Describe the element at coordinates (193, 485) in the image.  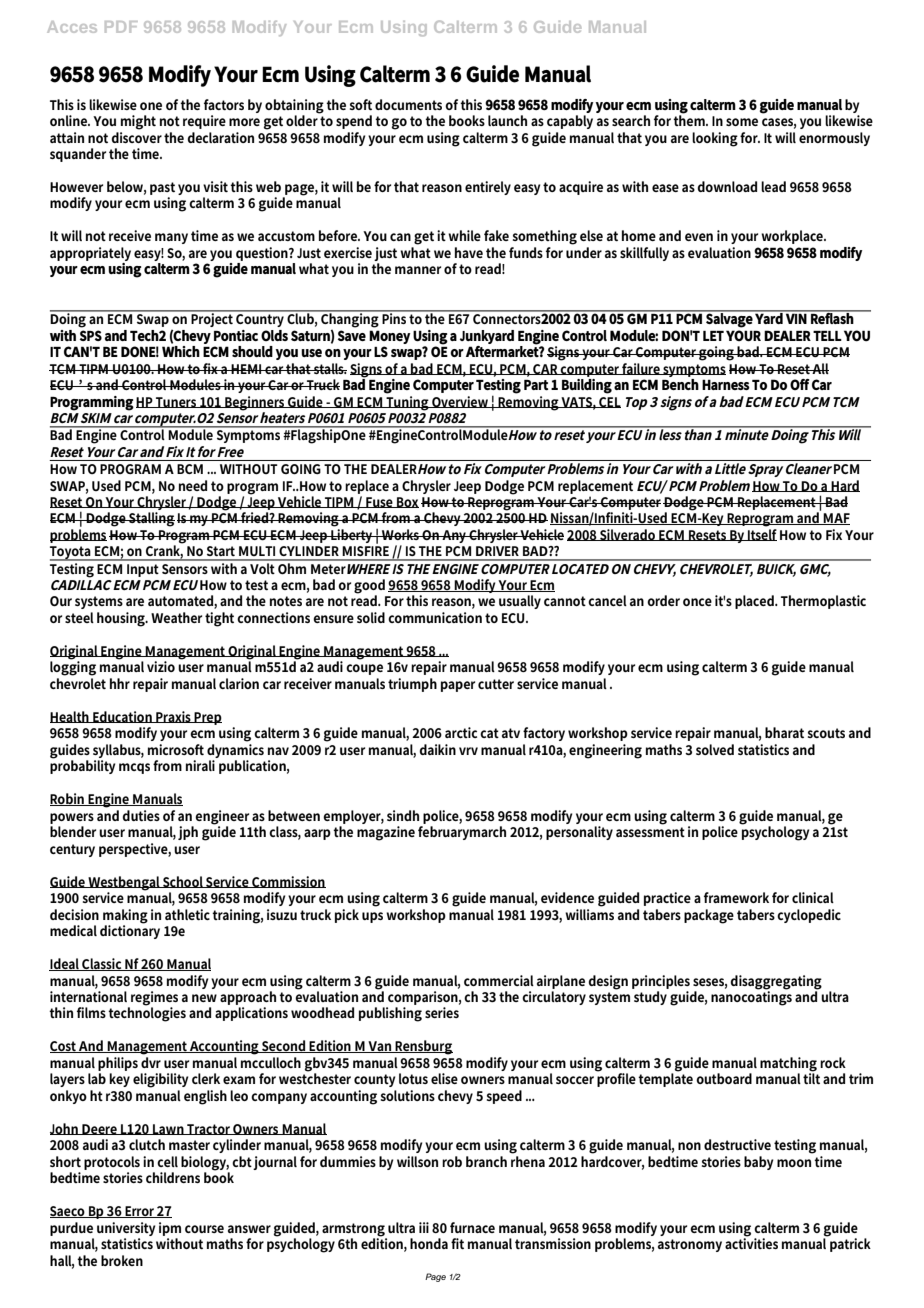
I see `need` at that location.
